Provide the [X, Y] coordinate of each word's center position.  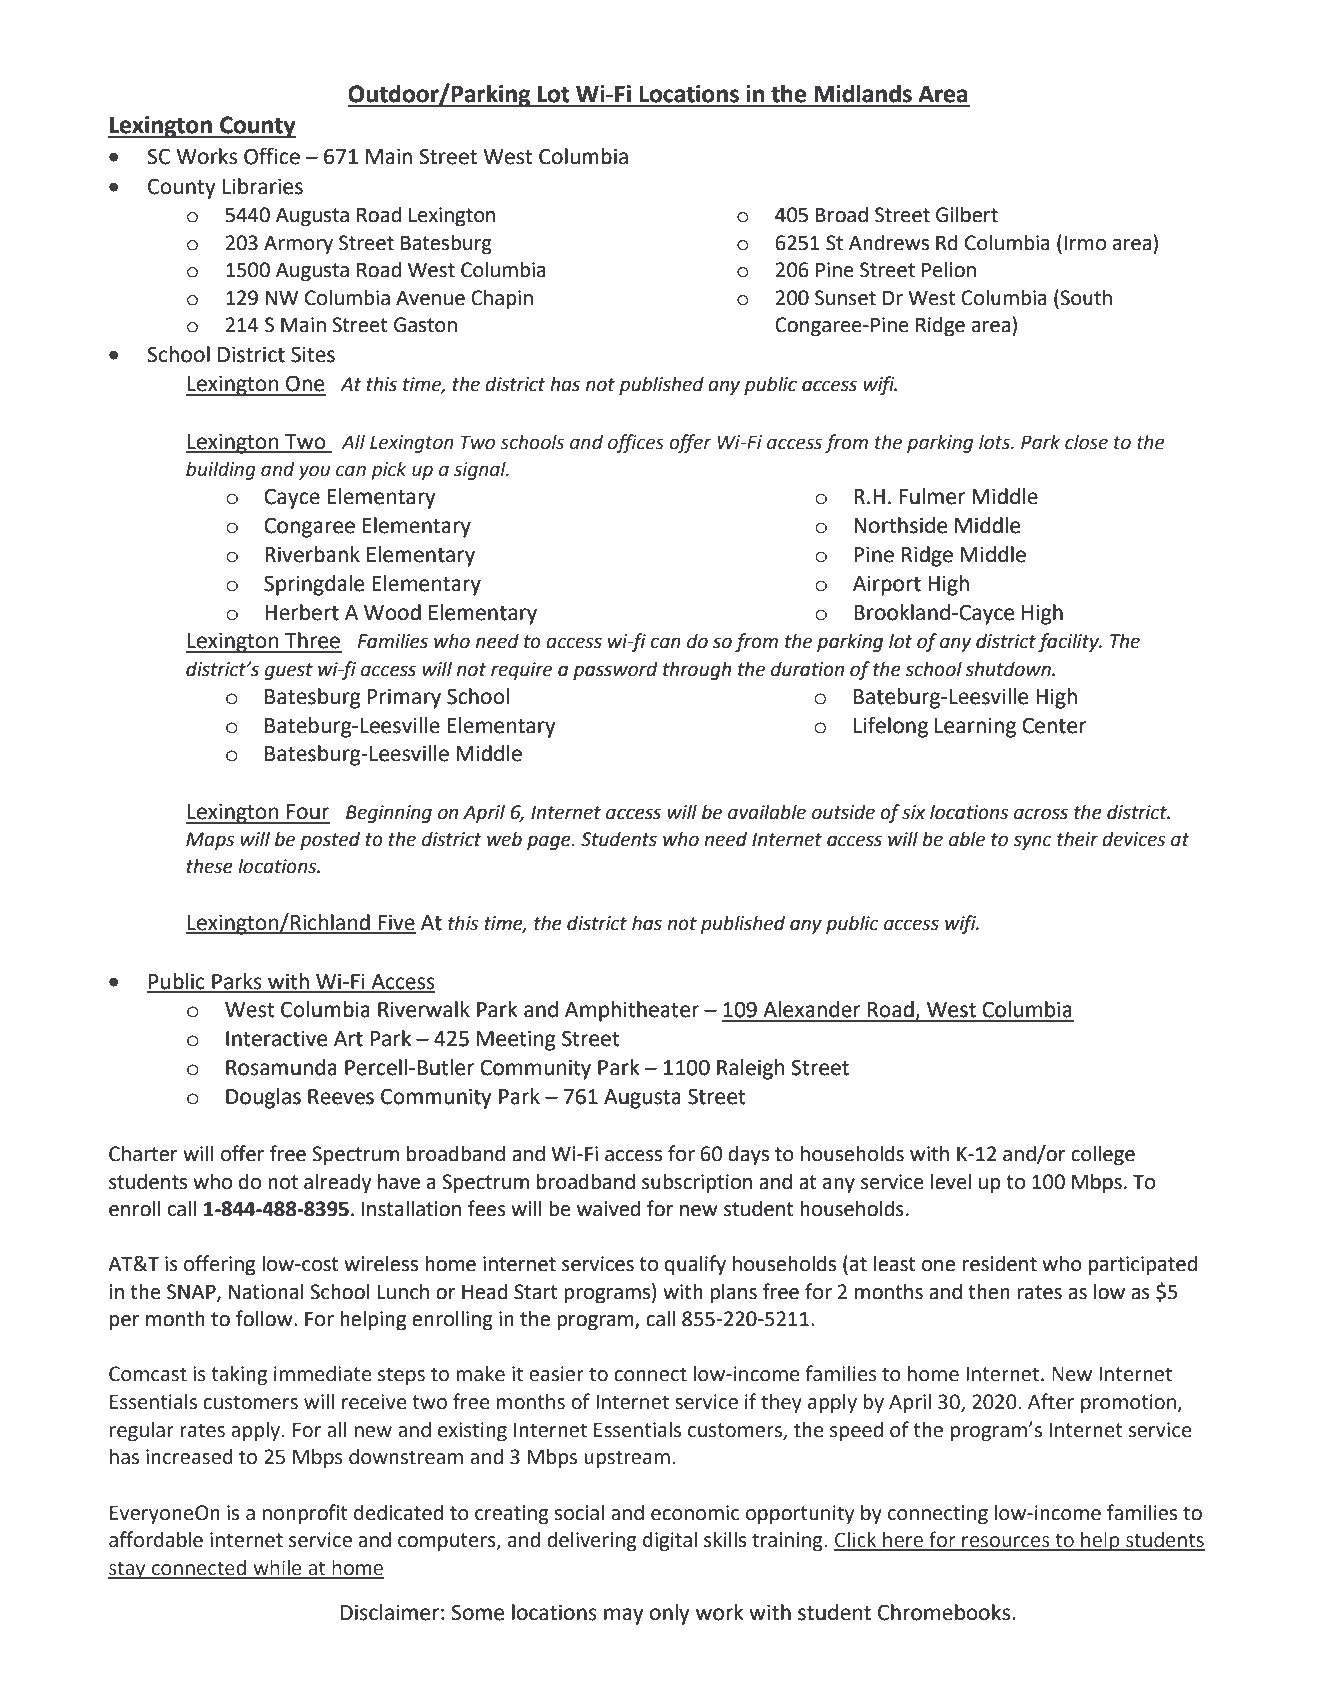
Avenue [430, 298]
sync [1032, 842]
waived [608, 1208]
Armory [298, 245]
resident [1000, 1263]
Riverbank [312, 554]
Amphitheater [632, 1011]
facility [1069, 642]
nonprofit [305, 1514]
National [266, 1291]
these [210, 866]
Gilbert [967, 214]
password [615, 670]
